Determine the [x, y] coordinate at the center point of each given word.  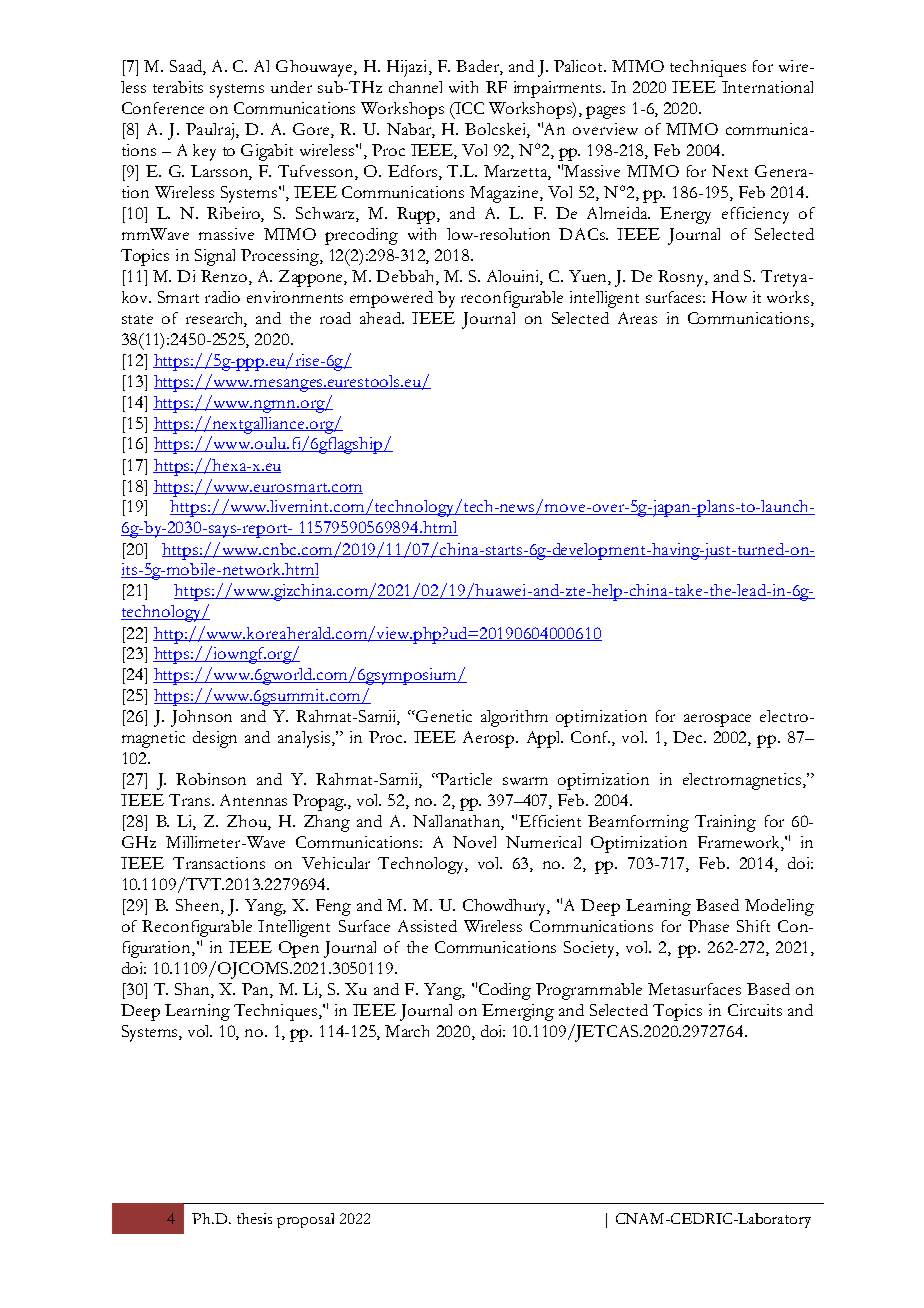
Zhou [248, 822]
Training [725, 823]
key [204, 152]
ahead [382, 318]
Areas [637, 318]
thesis [254, 1218]
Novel [474, 842]
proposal [305, 1220]
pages [605, 112]
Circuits [755, 1010]
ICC [468, 108]
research [216, 319]
